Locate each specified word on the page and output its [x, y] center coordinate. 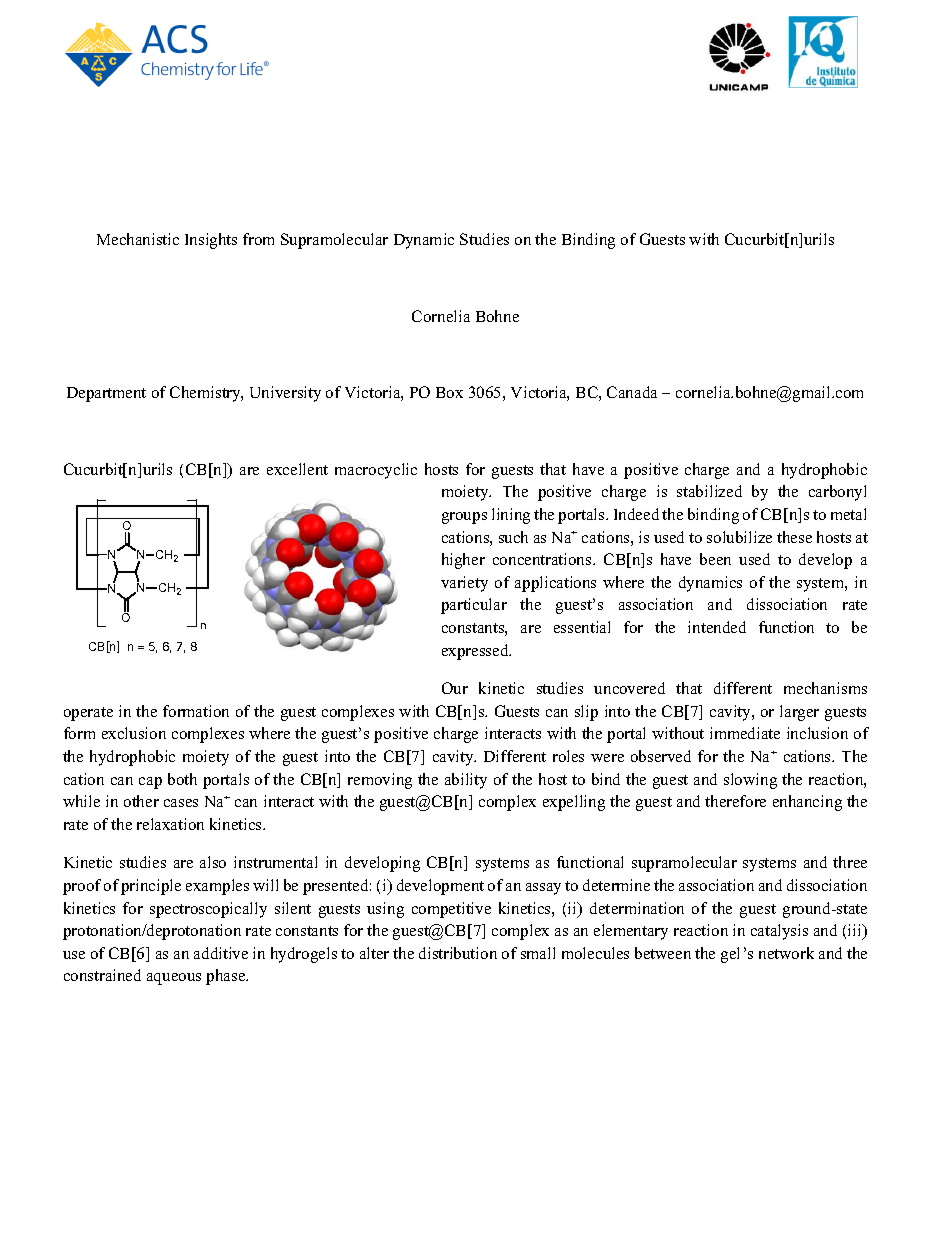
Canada [632, 392]
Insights [211, 241]
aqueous [174, 979]
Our [455, 688]
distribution [458, 953]
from [258, 239]
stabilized [709, 491]
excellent [297, 469]
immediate [745, 733]
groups [464, 518]
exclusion [134, 733]
